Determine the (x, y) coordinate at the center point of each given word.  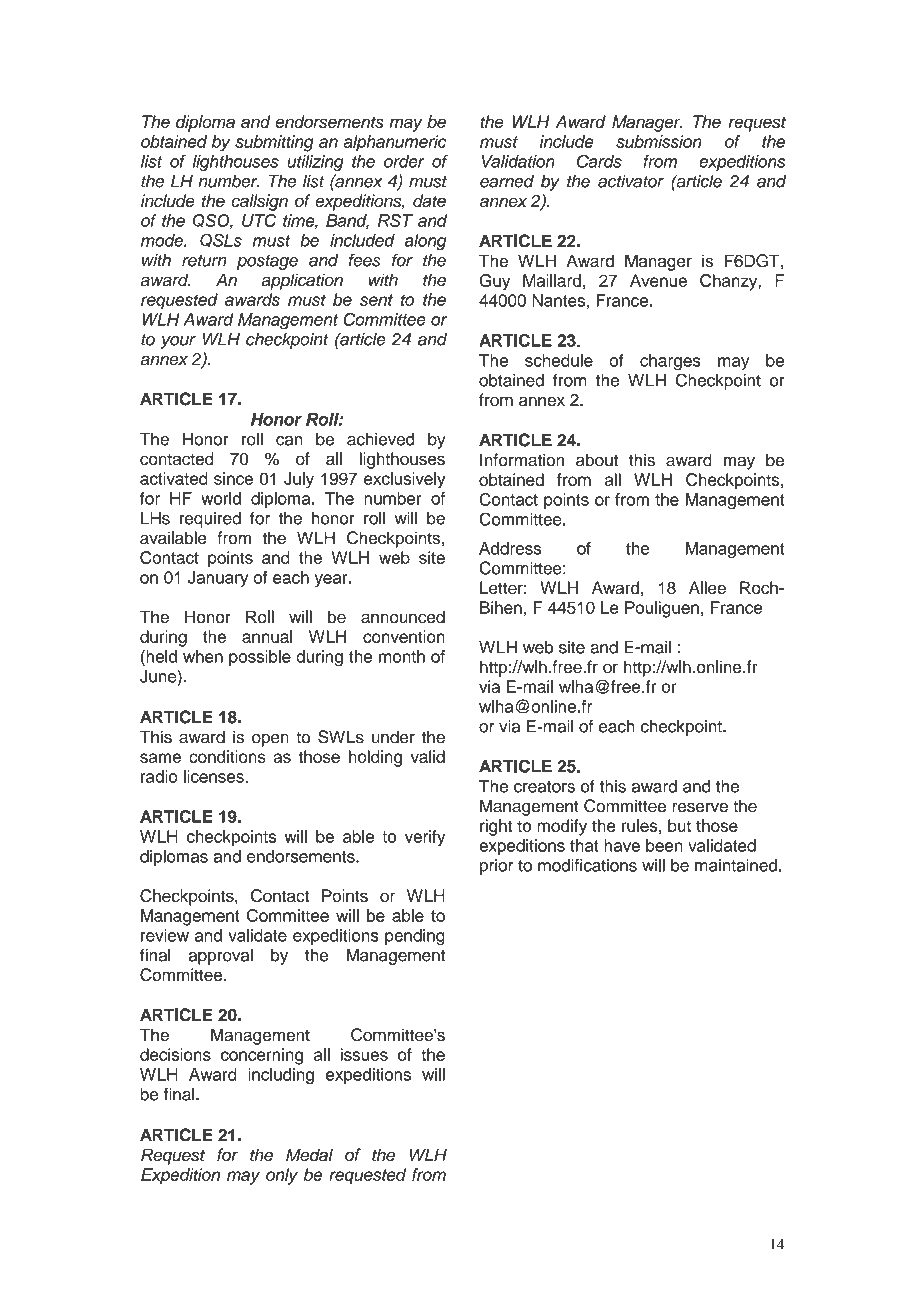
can (289, 441)
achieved (380, 439)
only (282, 1176)
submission (659, 141)
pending (415, 937)
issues (364, 1054)
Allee (707, 588)
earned (507, 181)
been (664, 845)
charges (670, 362)
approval (220, 956)
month (402, 656)
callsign (259, 202)
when (203, 656)
